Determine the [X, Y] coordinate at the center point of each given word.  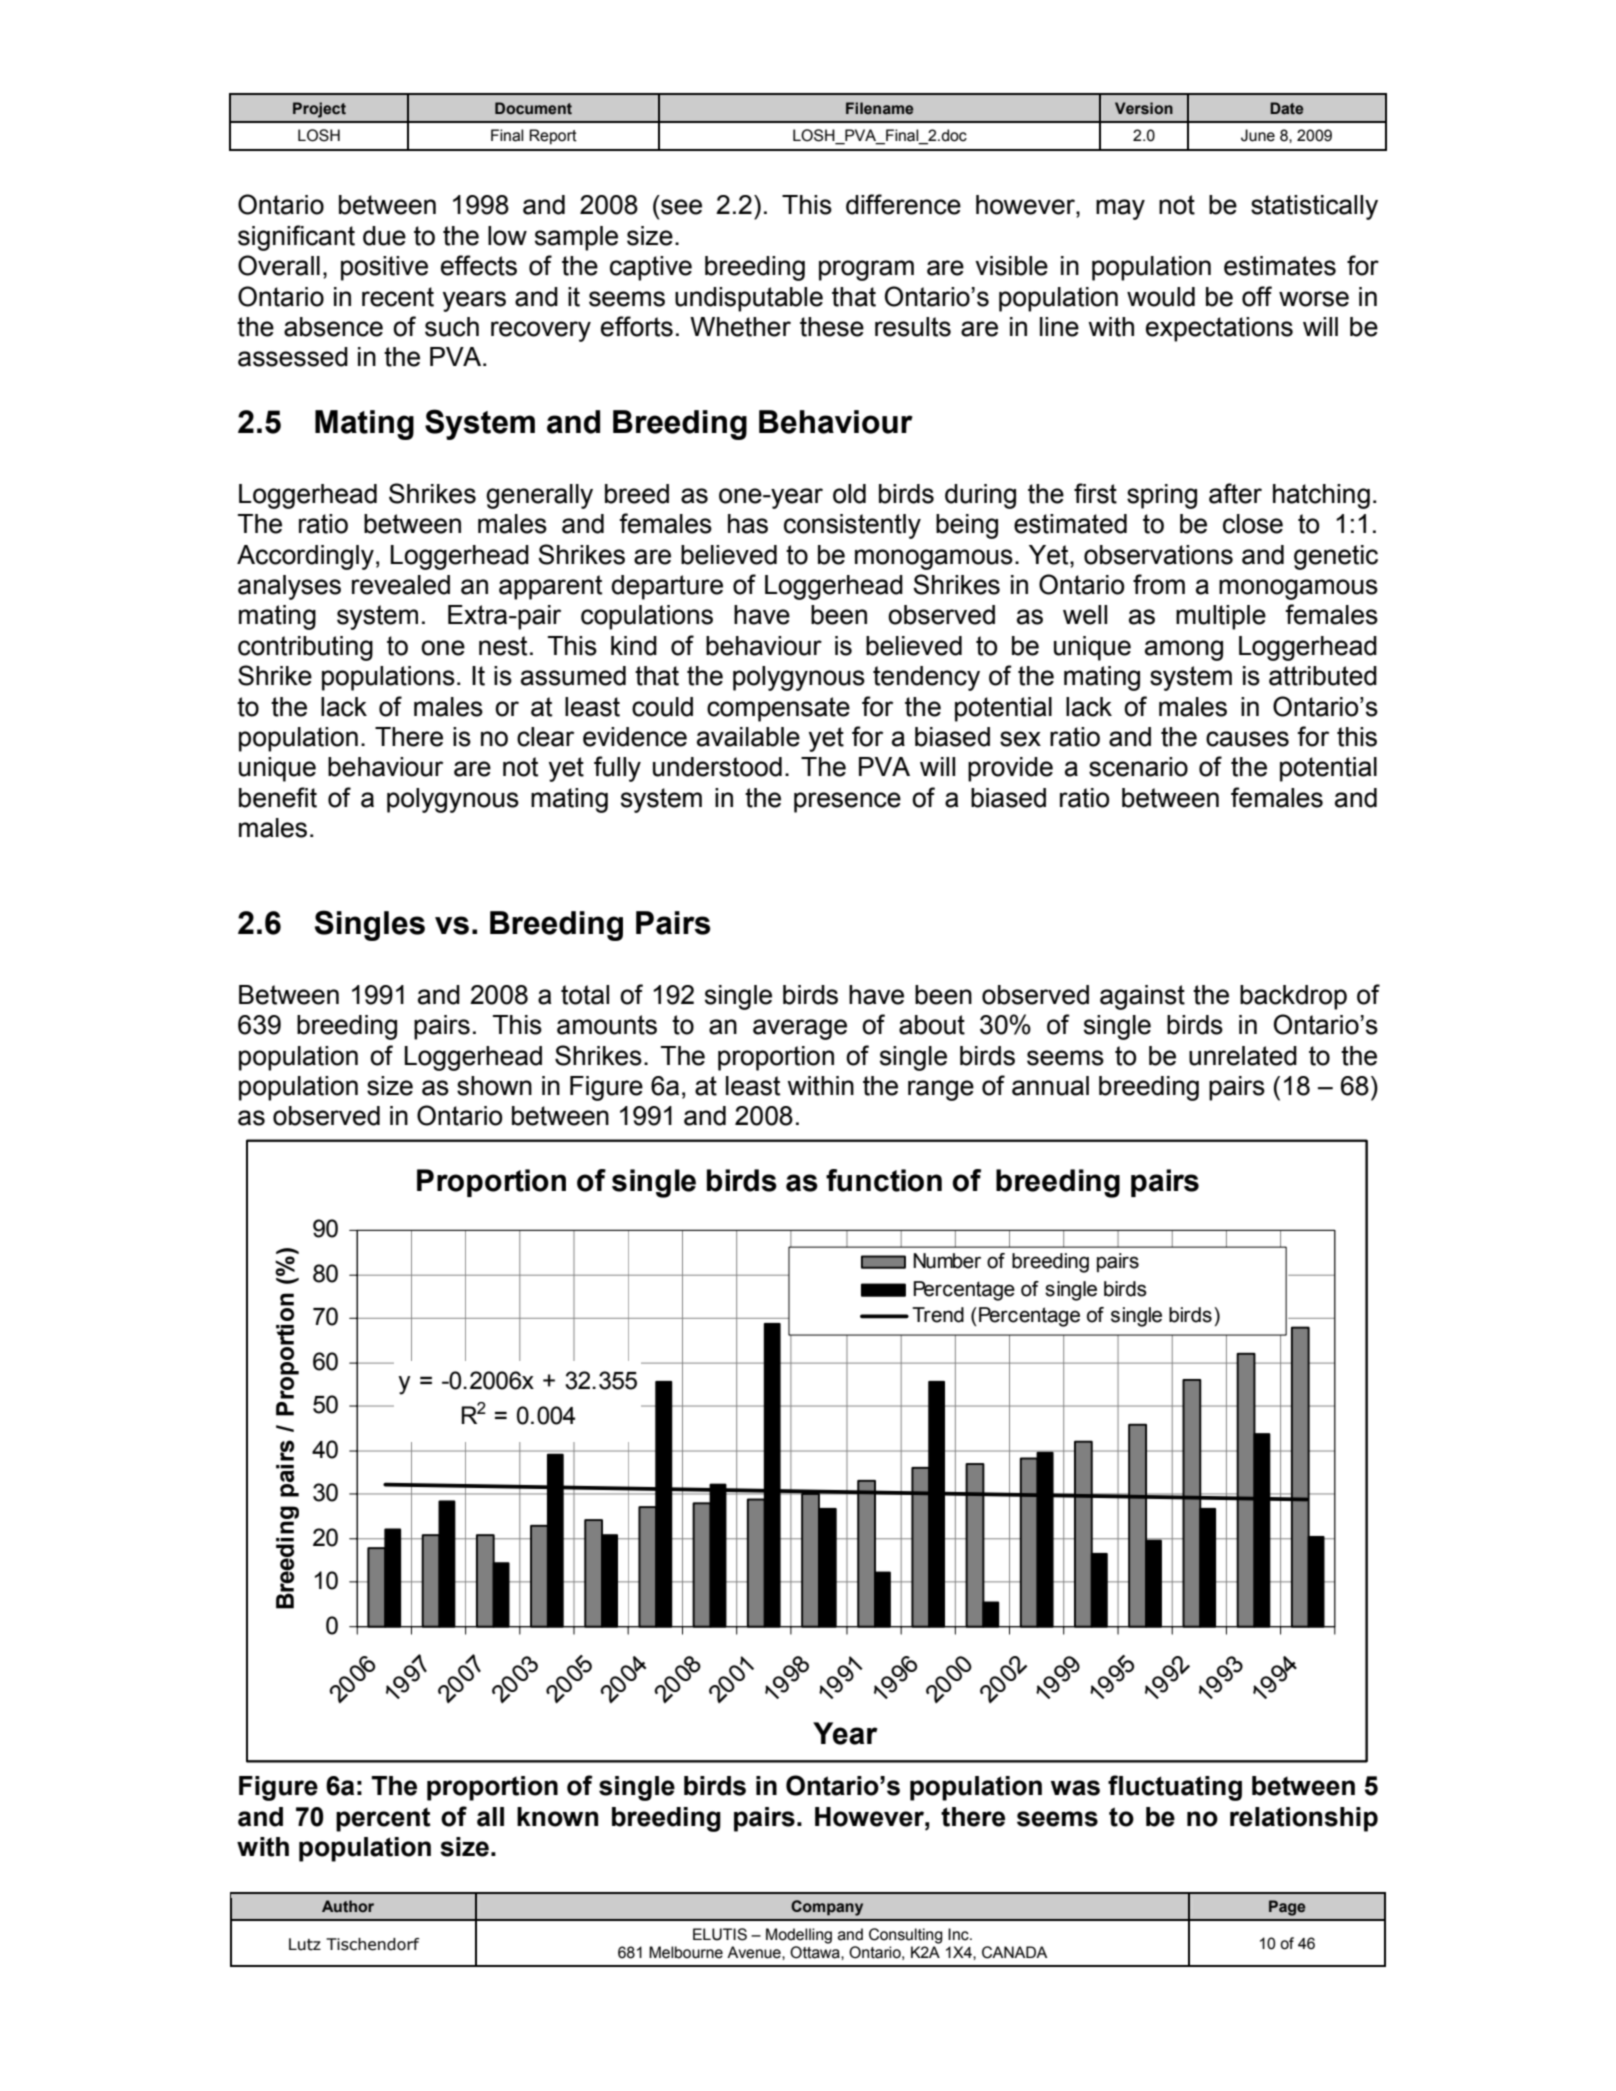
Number [947, 1261]
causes [1247, 739]
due [384, 236]
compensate [778, 709]
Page [1287, 1908]
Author [348, 1906]
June [1258, 135]
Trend [938, 1315]
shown [494, 1086]
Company [827, 1908]
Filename [879, 108]
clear [545, 737]
